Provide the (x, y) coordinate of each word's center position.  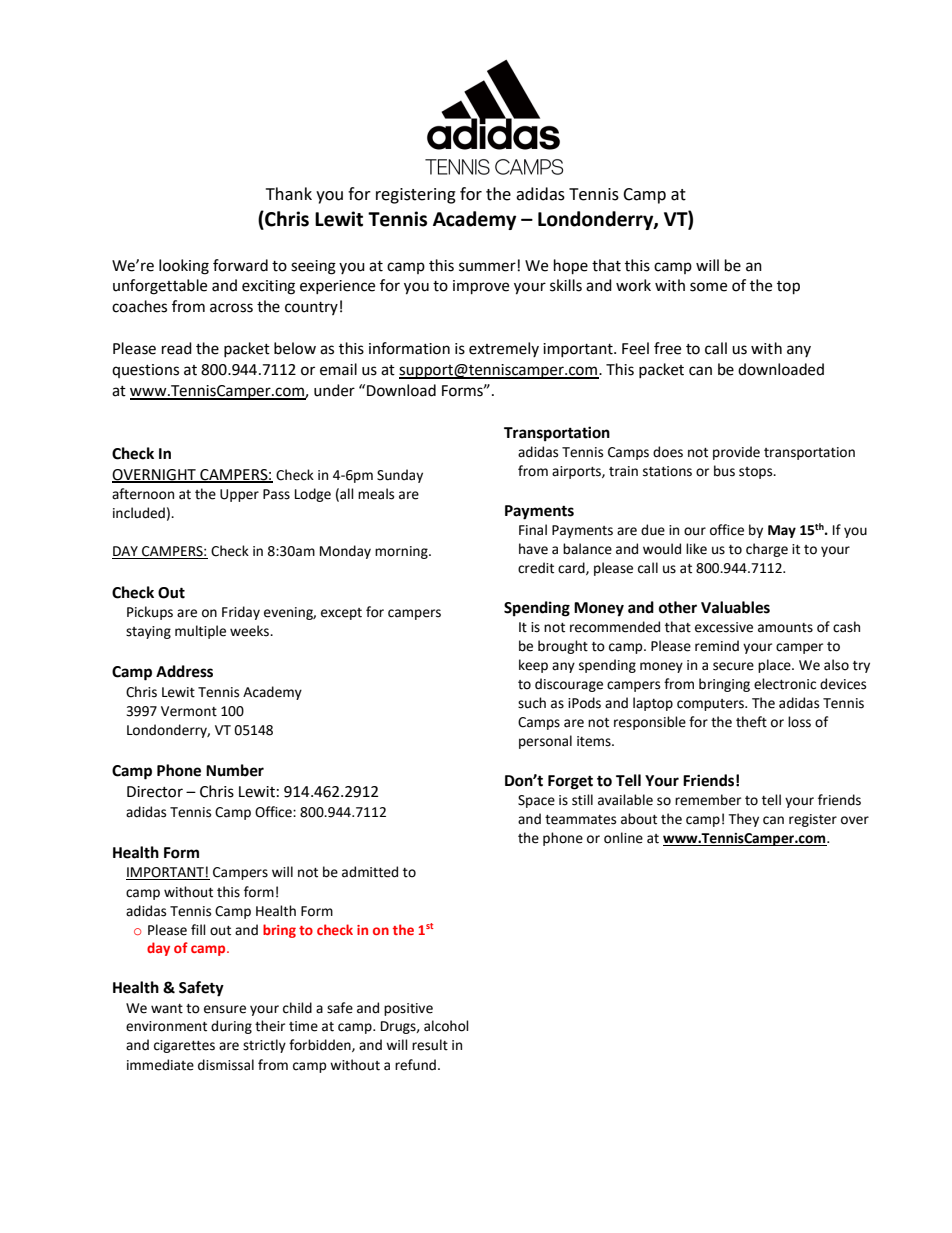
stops (757, 473)
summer (487, 267)
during (231, 1027)
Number (235, 770)
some (708, 287)
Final (533, 530)
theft (751, 722)
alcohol (446, 1026)
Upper (239, 495)
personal (545, 742)
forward (240, 265)
